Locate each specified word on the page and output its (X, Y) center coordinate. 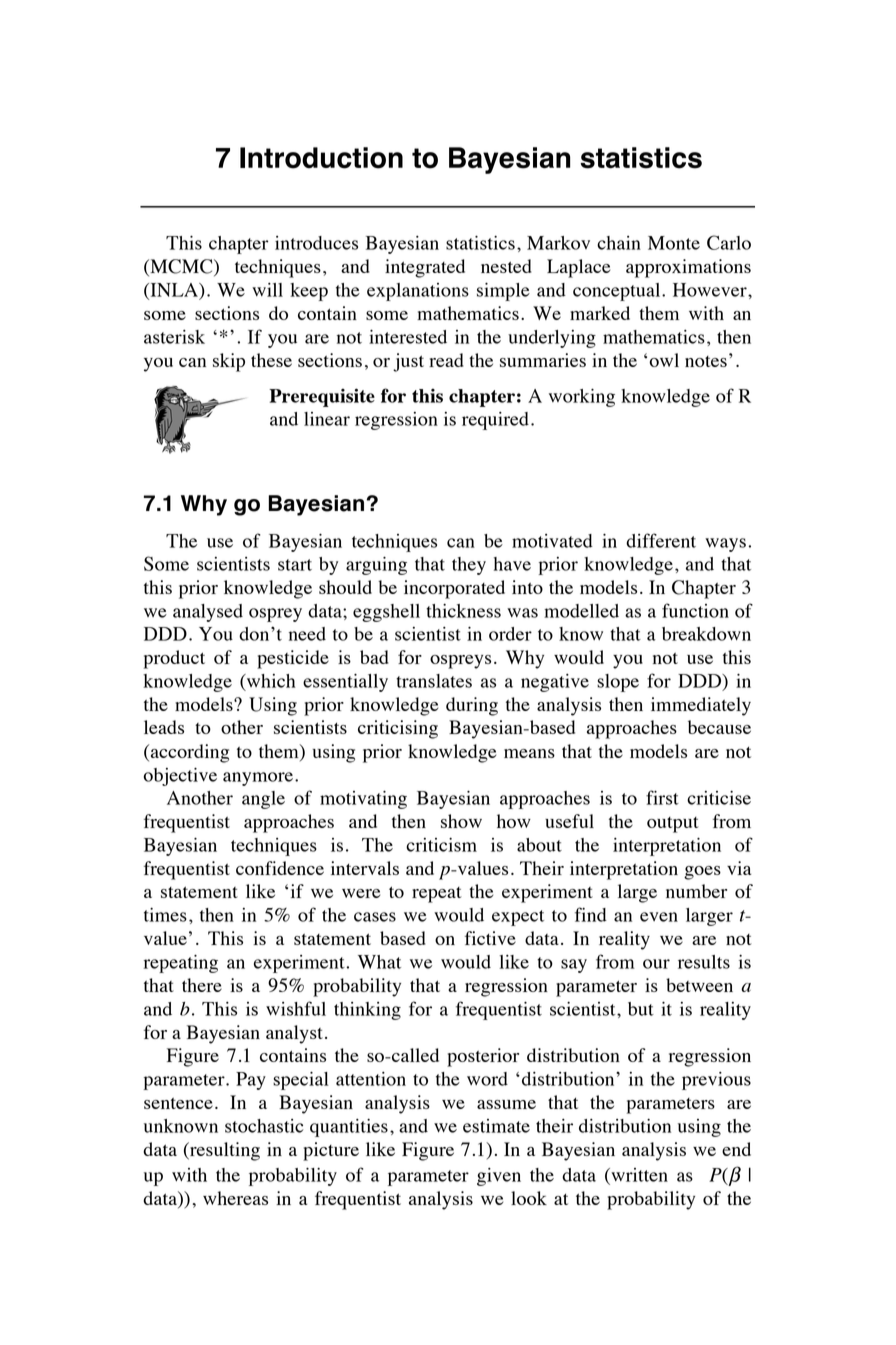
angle (263, 800)
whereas (235, 1198)
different (661, 540)
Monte (674, 243)
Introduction (321, 158)
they (469, 566)
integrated (425, 268)
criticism (441, 845)
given (499, 1177)
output (673, 825)
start (295, 565)
